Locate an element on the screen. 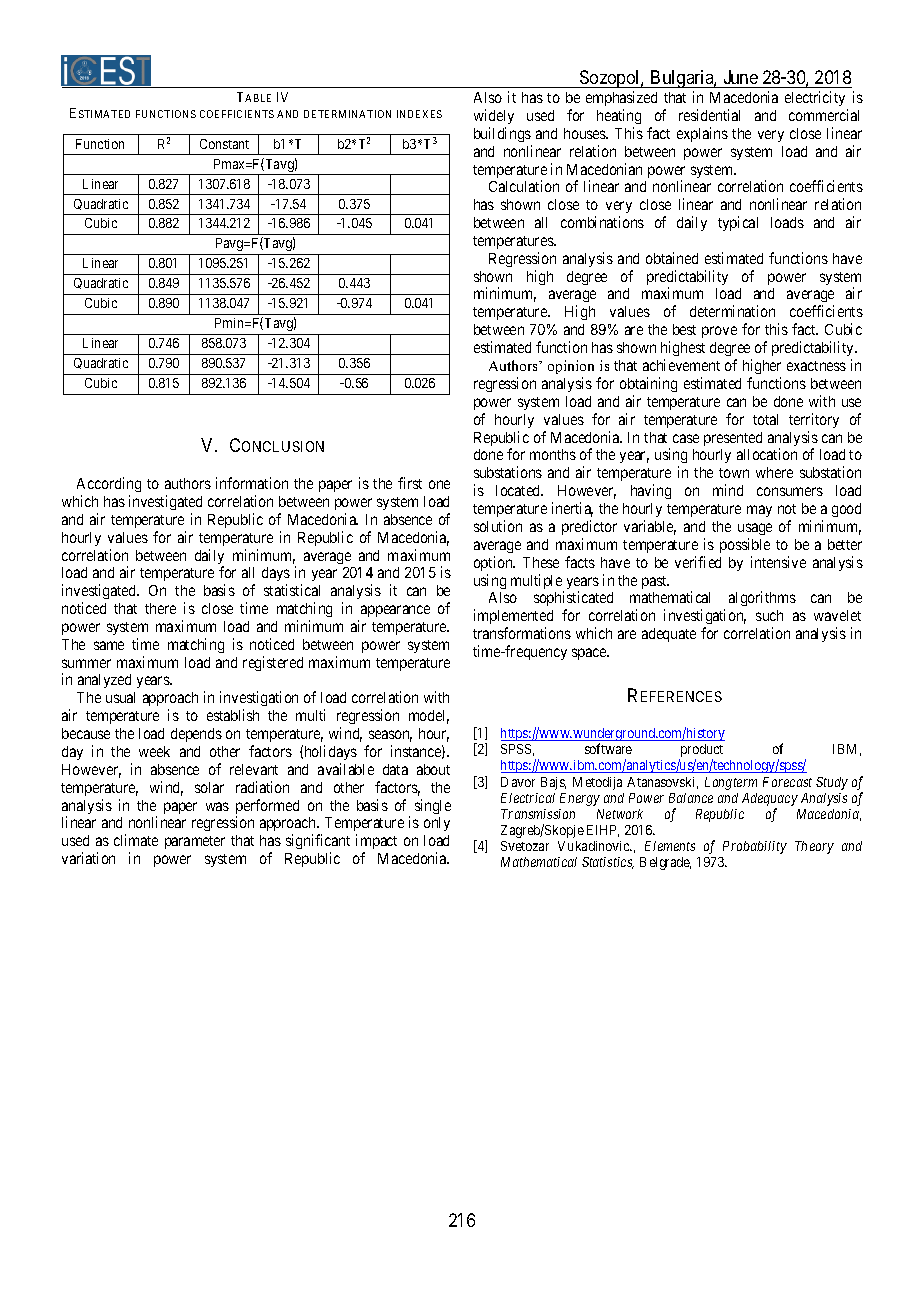 The height and width of the screenshot is (1308, 924). there is located at coordinates (160, 608).
